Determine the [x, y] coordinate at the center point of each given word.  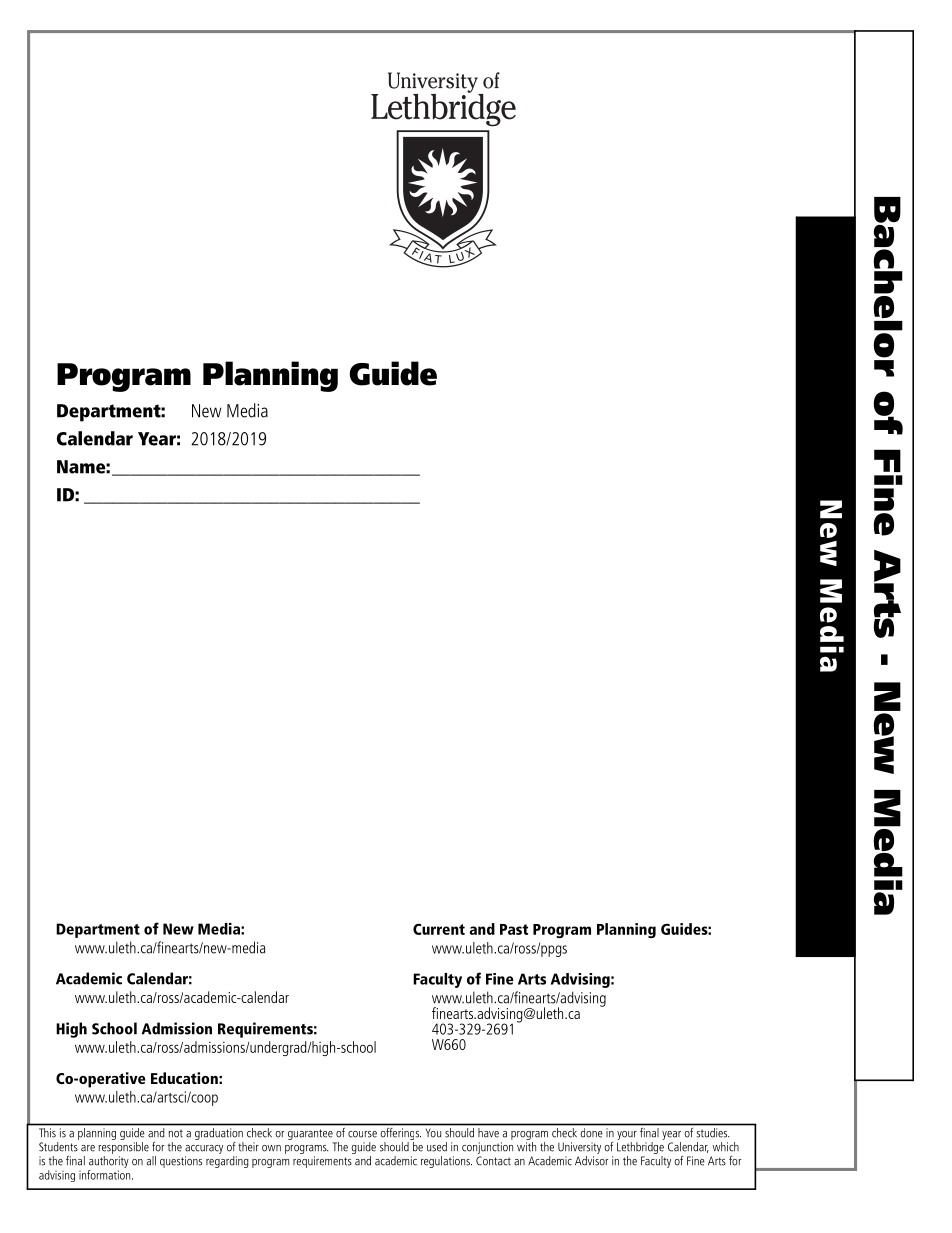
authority [108, 1163]
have [488, 1132]
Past [514, 929]
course [362, 1134]
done [591, 1132]
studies [713, 1132]
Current [439, 929]
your [627, 1137]
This [47, 1132]
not [176, 1133]
